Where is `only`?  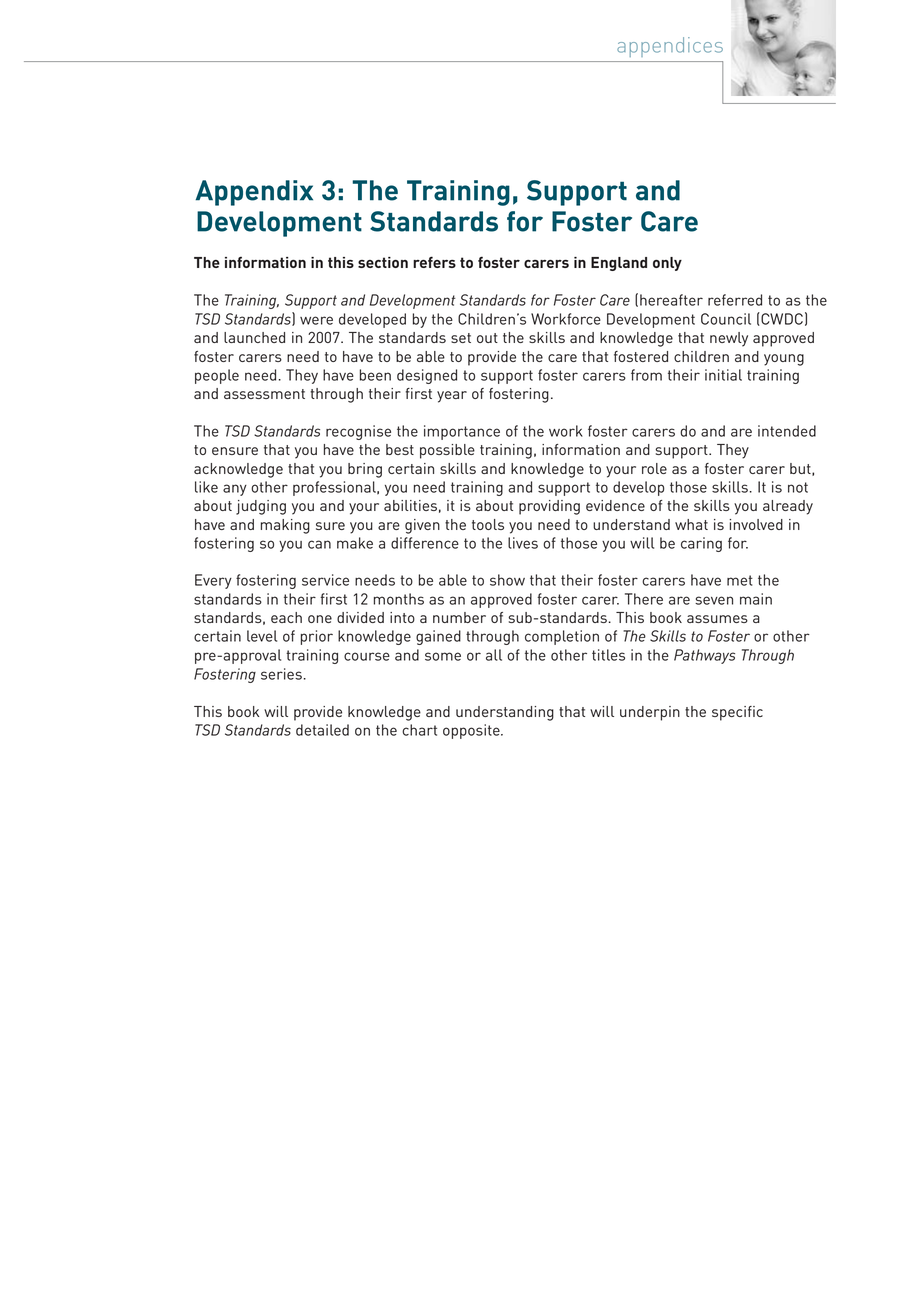 only is located at coordinates (667, 264).
